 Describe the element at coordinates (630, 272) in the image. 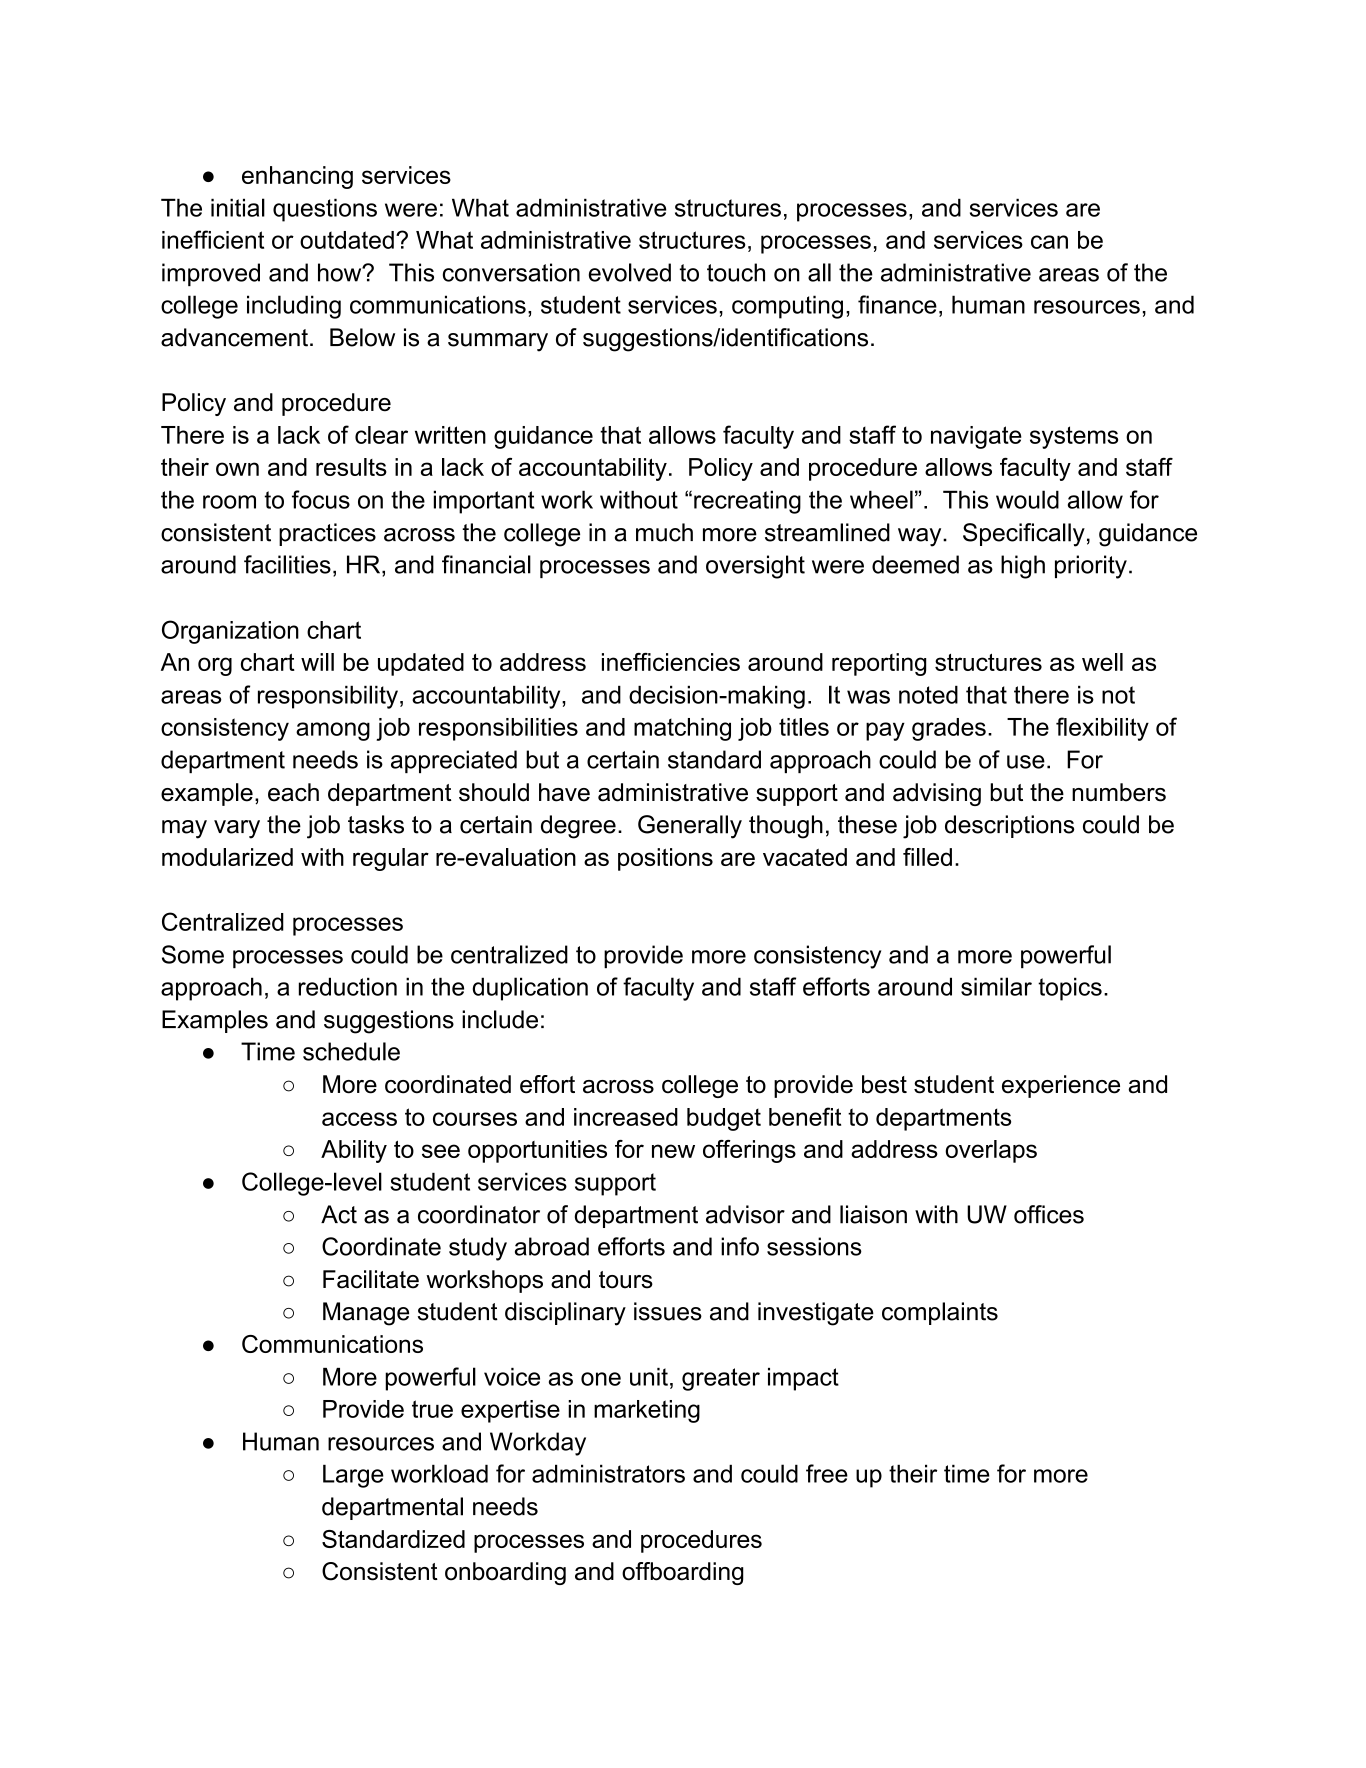

I see `evolved` at that location.
